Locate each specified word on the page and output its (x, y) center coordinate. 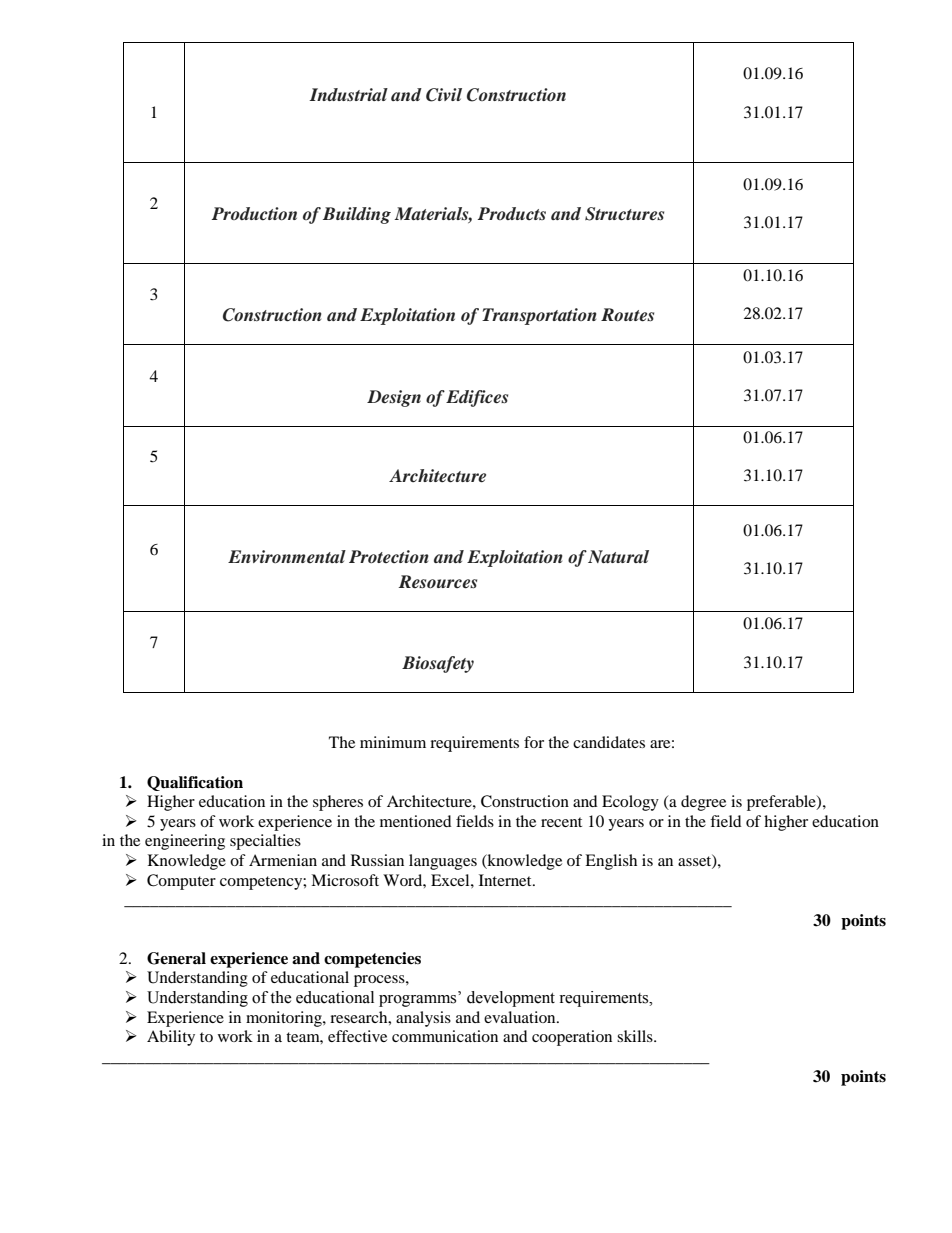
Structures (624, 214)
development (511, 999)
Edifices (477, 398)
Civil (444, 95)
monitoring (285, 1019)
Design (394, 398)
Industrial (348, 94)
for (534, 742)
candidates (609, 742)
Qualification (195, 783)
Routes (627, 315)
